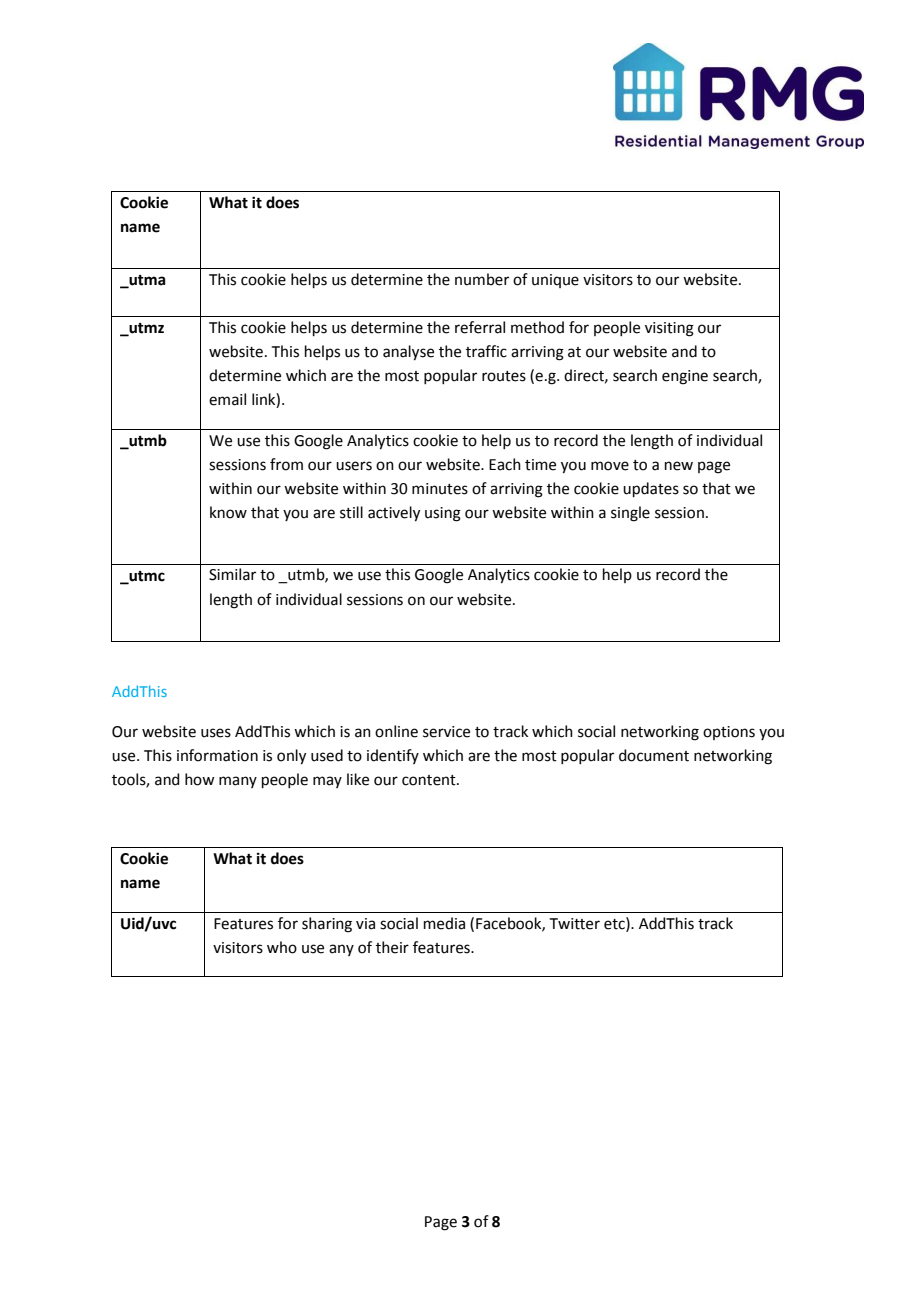 This document has height=1308, width=924. Describe the element at coordinates (443, 514) in the document. I see `using` at that location.
